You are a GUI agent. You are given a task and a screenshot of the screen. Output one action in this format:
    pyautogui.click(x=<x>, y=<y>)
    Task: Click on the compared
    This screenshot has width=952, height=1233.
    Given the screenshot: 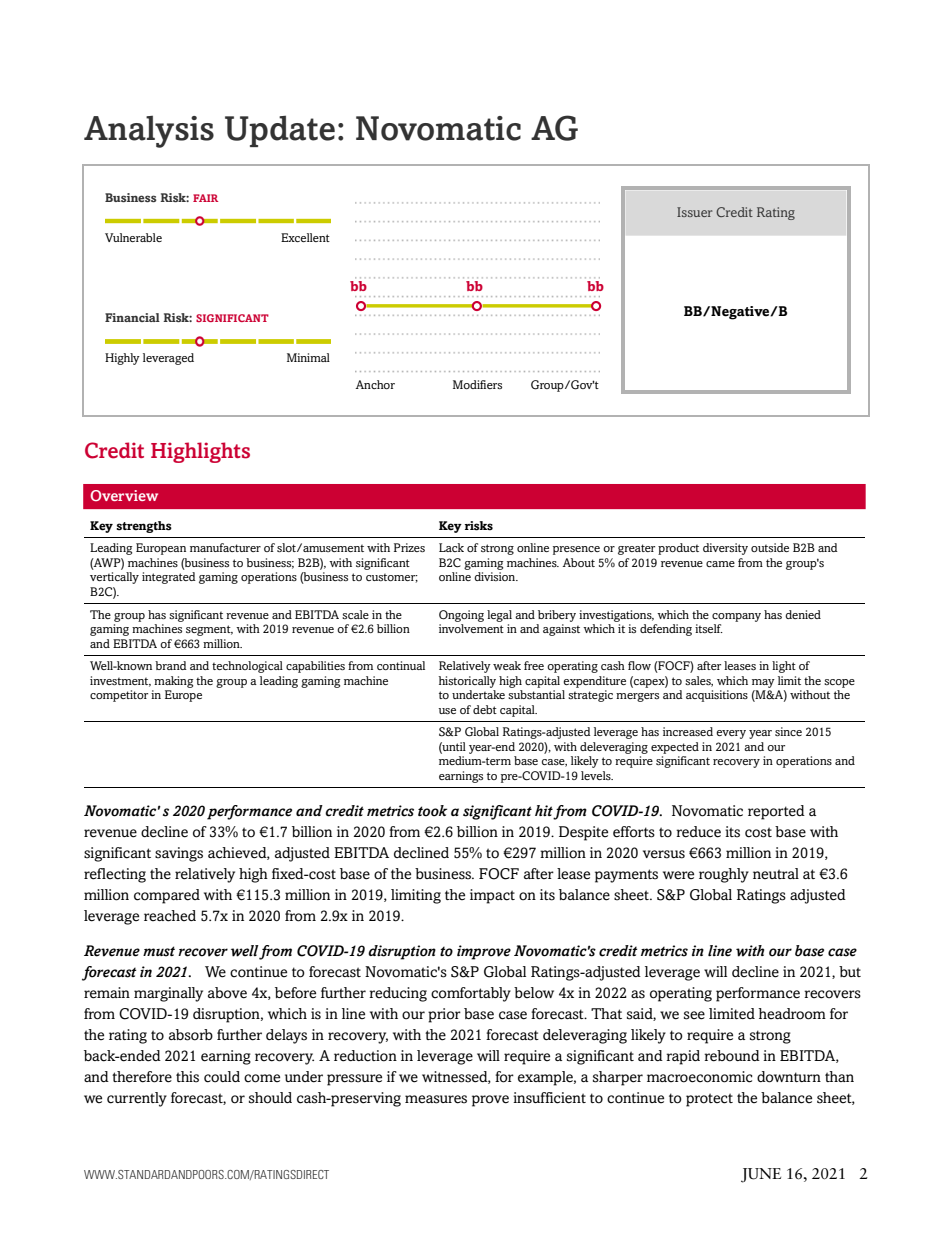 What is the action you would take?
    pyautogui.click(x=167, y=896)
